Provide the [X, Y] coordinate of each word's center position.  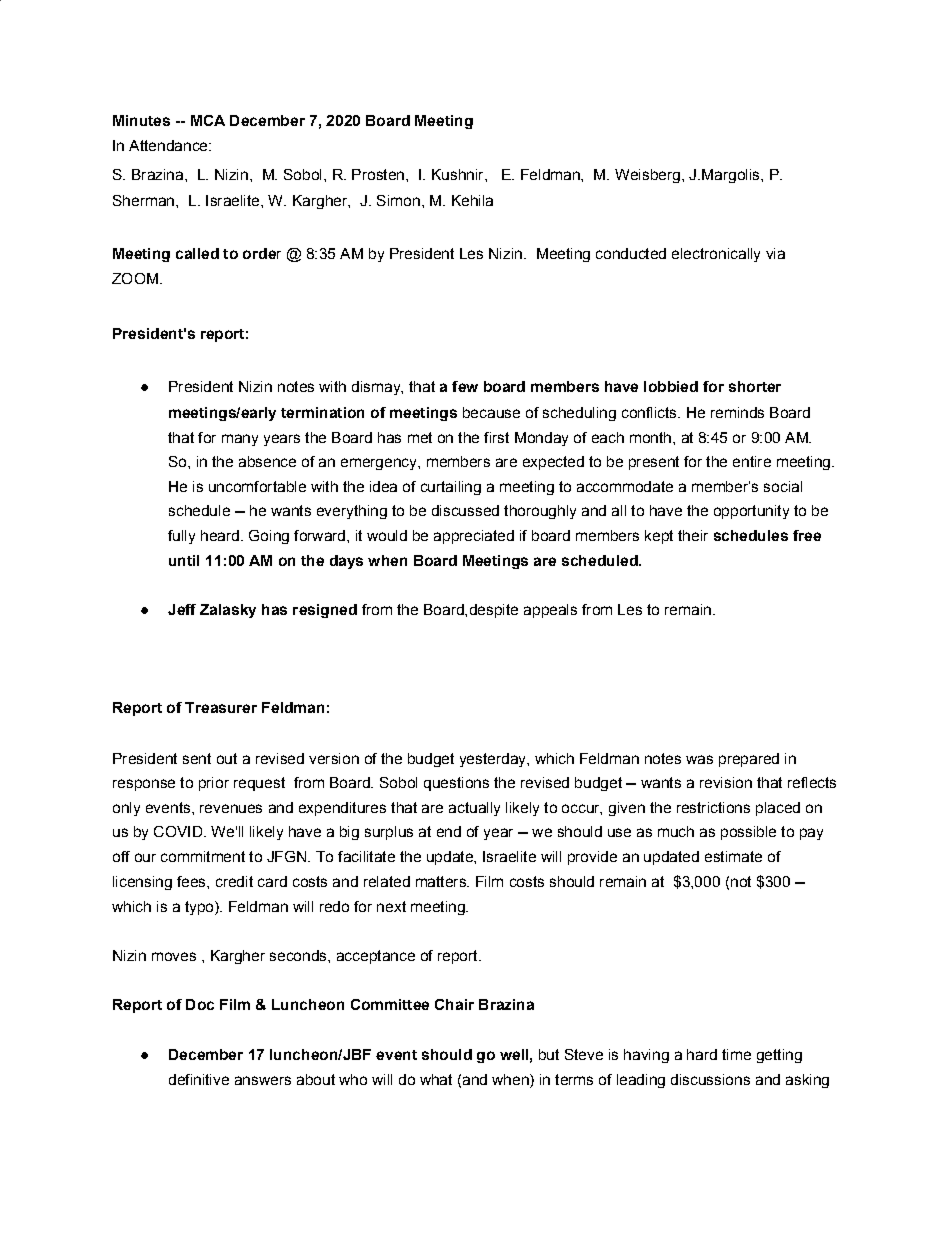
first [496, 437]
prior [214, 784]
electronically [716, 255]
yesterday [494, 760]
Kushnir [459, 174]
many [240, 440]
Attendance [169, 145]
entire [752, 461]
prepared [749, 760]
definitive [199, 1079]
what [436, 1079]
